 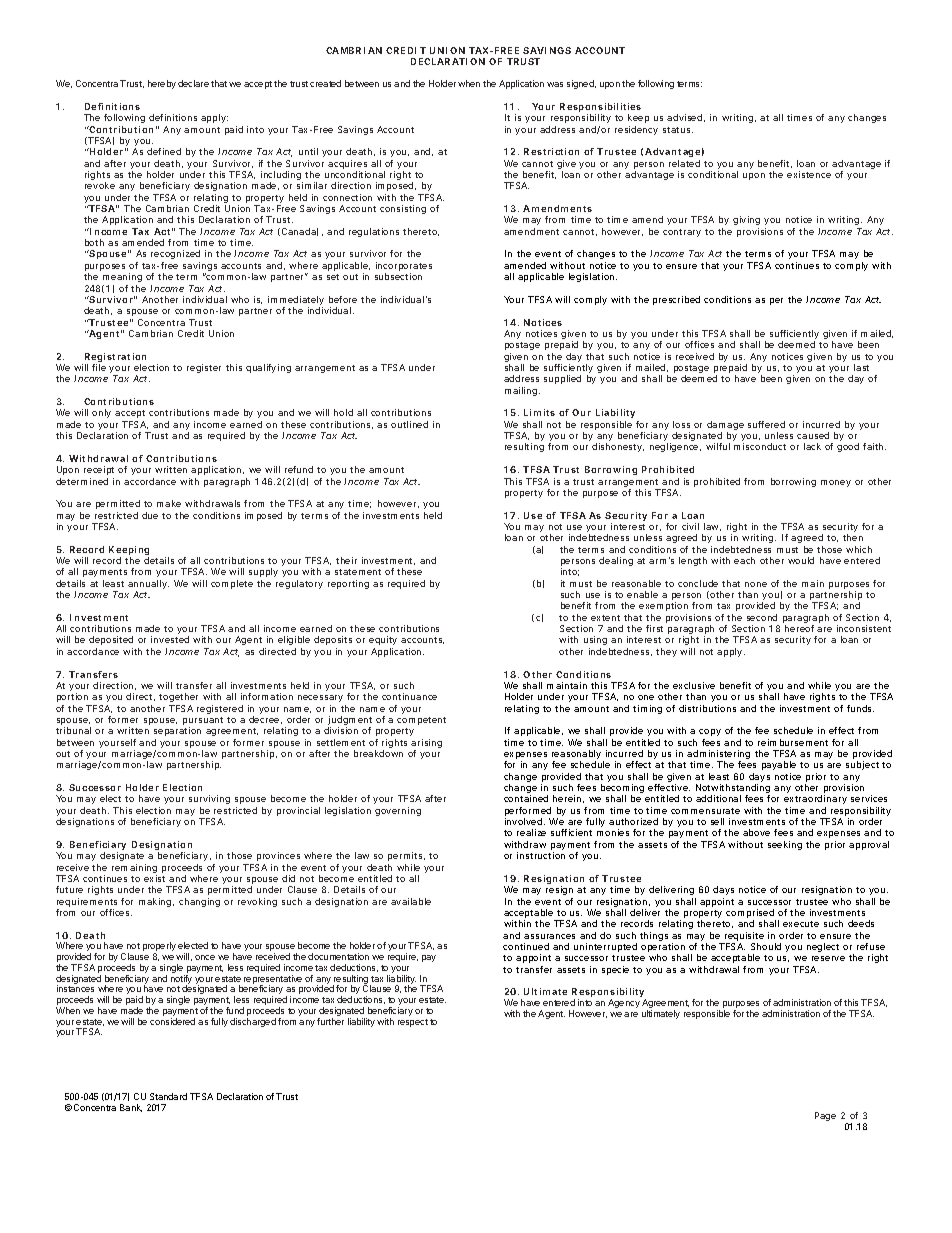 I want to click on Standard, so click(x=168, y=1096).
